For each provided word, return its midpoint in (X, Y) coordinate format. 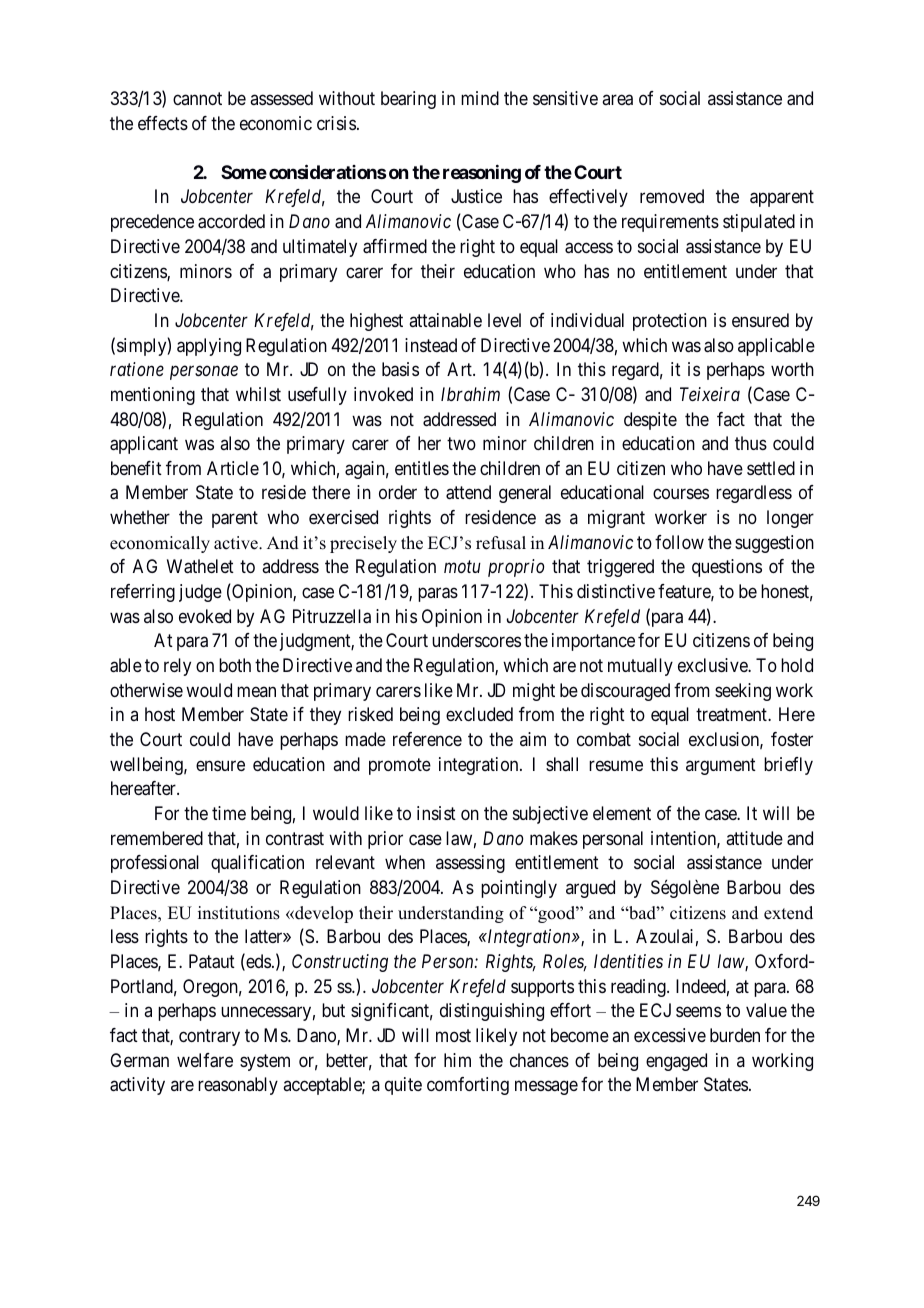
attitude (754, 838)
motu (462, 567)
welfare (205, 1060)
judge (200, 593)
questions (727, 568)
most (453, 1035)
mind (480, 98)
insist (436, 813)
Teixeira (710, 394)
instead (431, 345)
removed (672, 196)
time (229, 813)
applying (209, 347)
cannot (197, 98)
